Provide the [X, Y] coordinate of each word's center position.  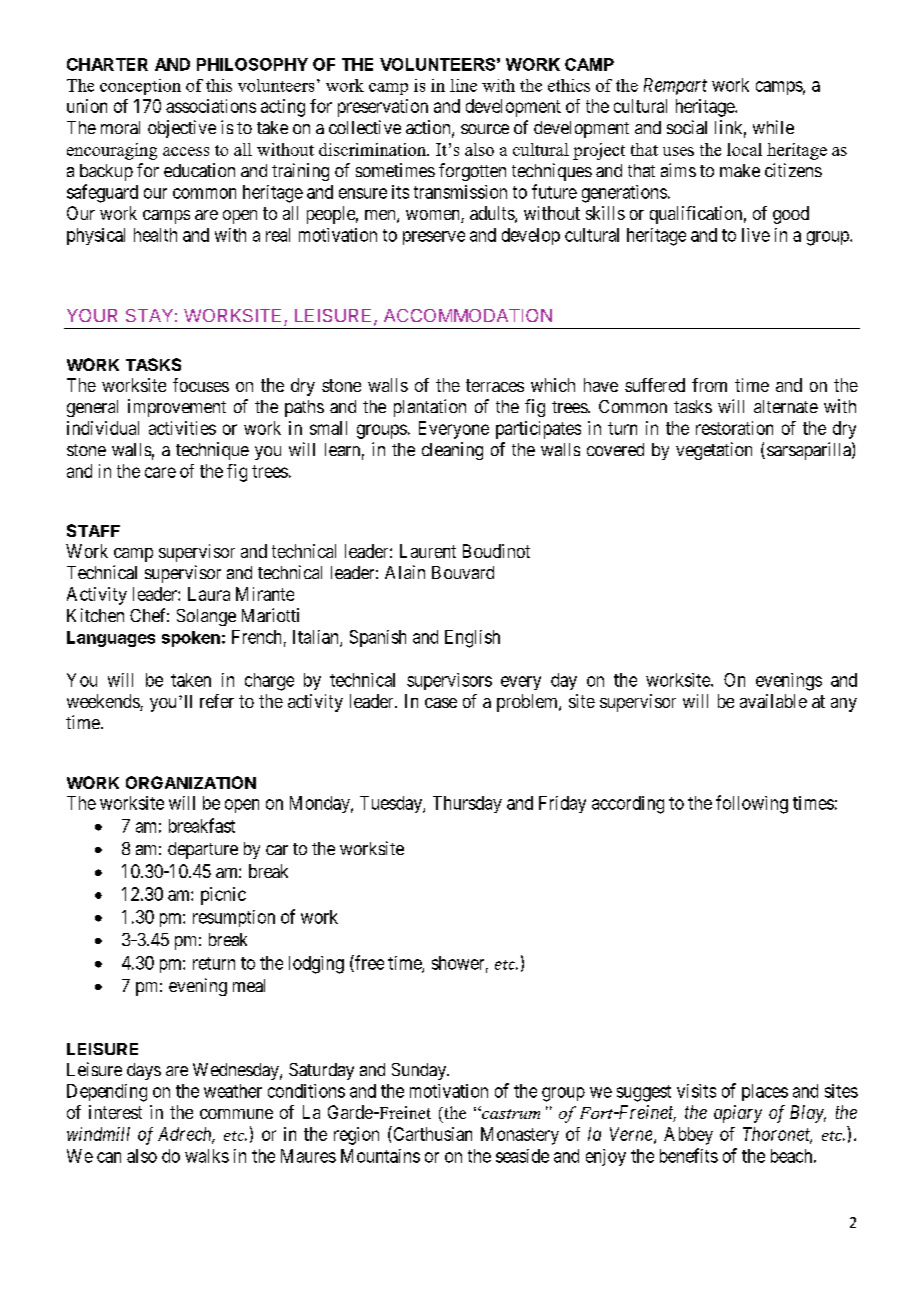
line [463, 85]
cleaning [452, 451]
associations [211, 106]
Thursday [467, 804]
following [752, 804]
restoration [734, 428]
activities [182, 428]
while [773, 127]
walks [207, 1156]
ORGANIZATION [191, 782]
